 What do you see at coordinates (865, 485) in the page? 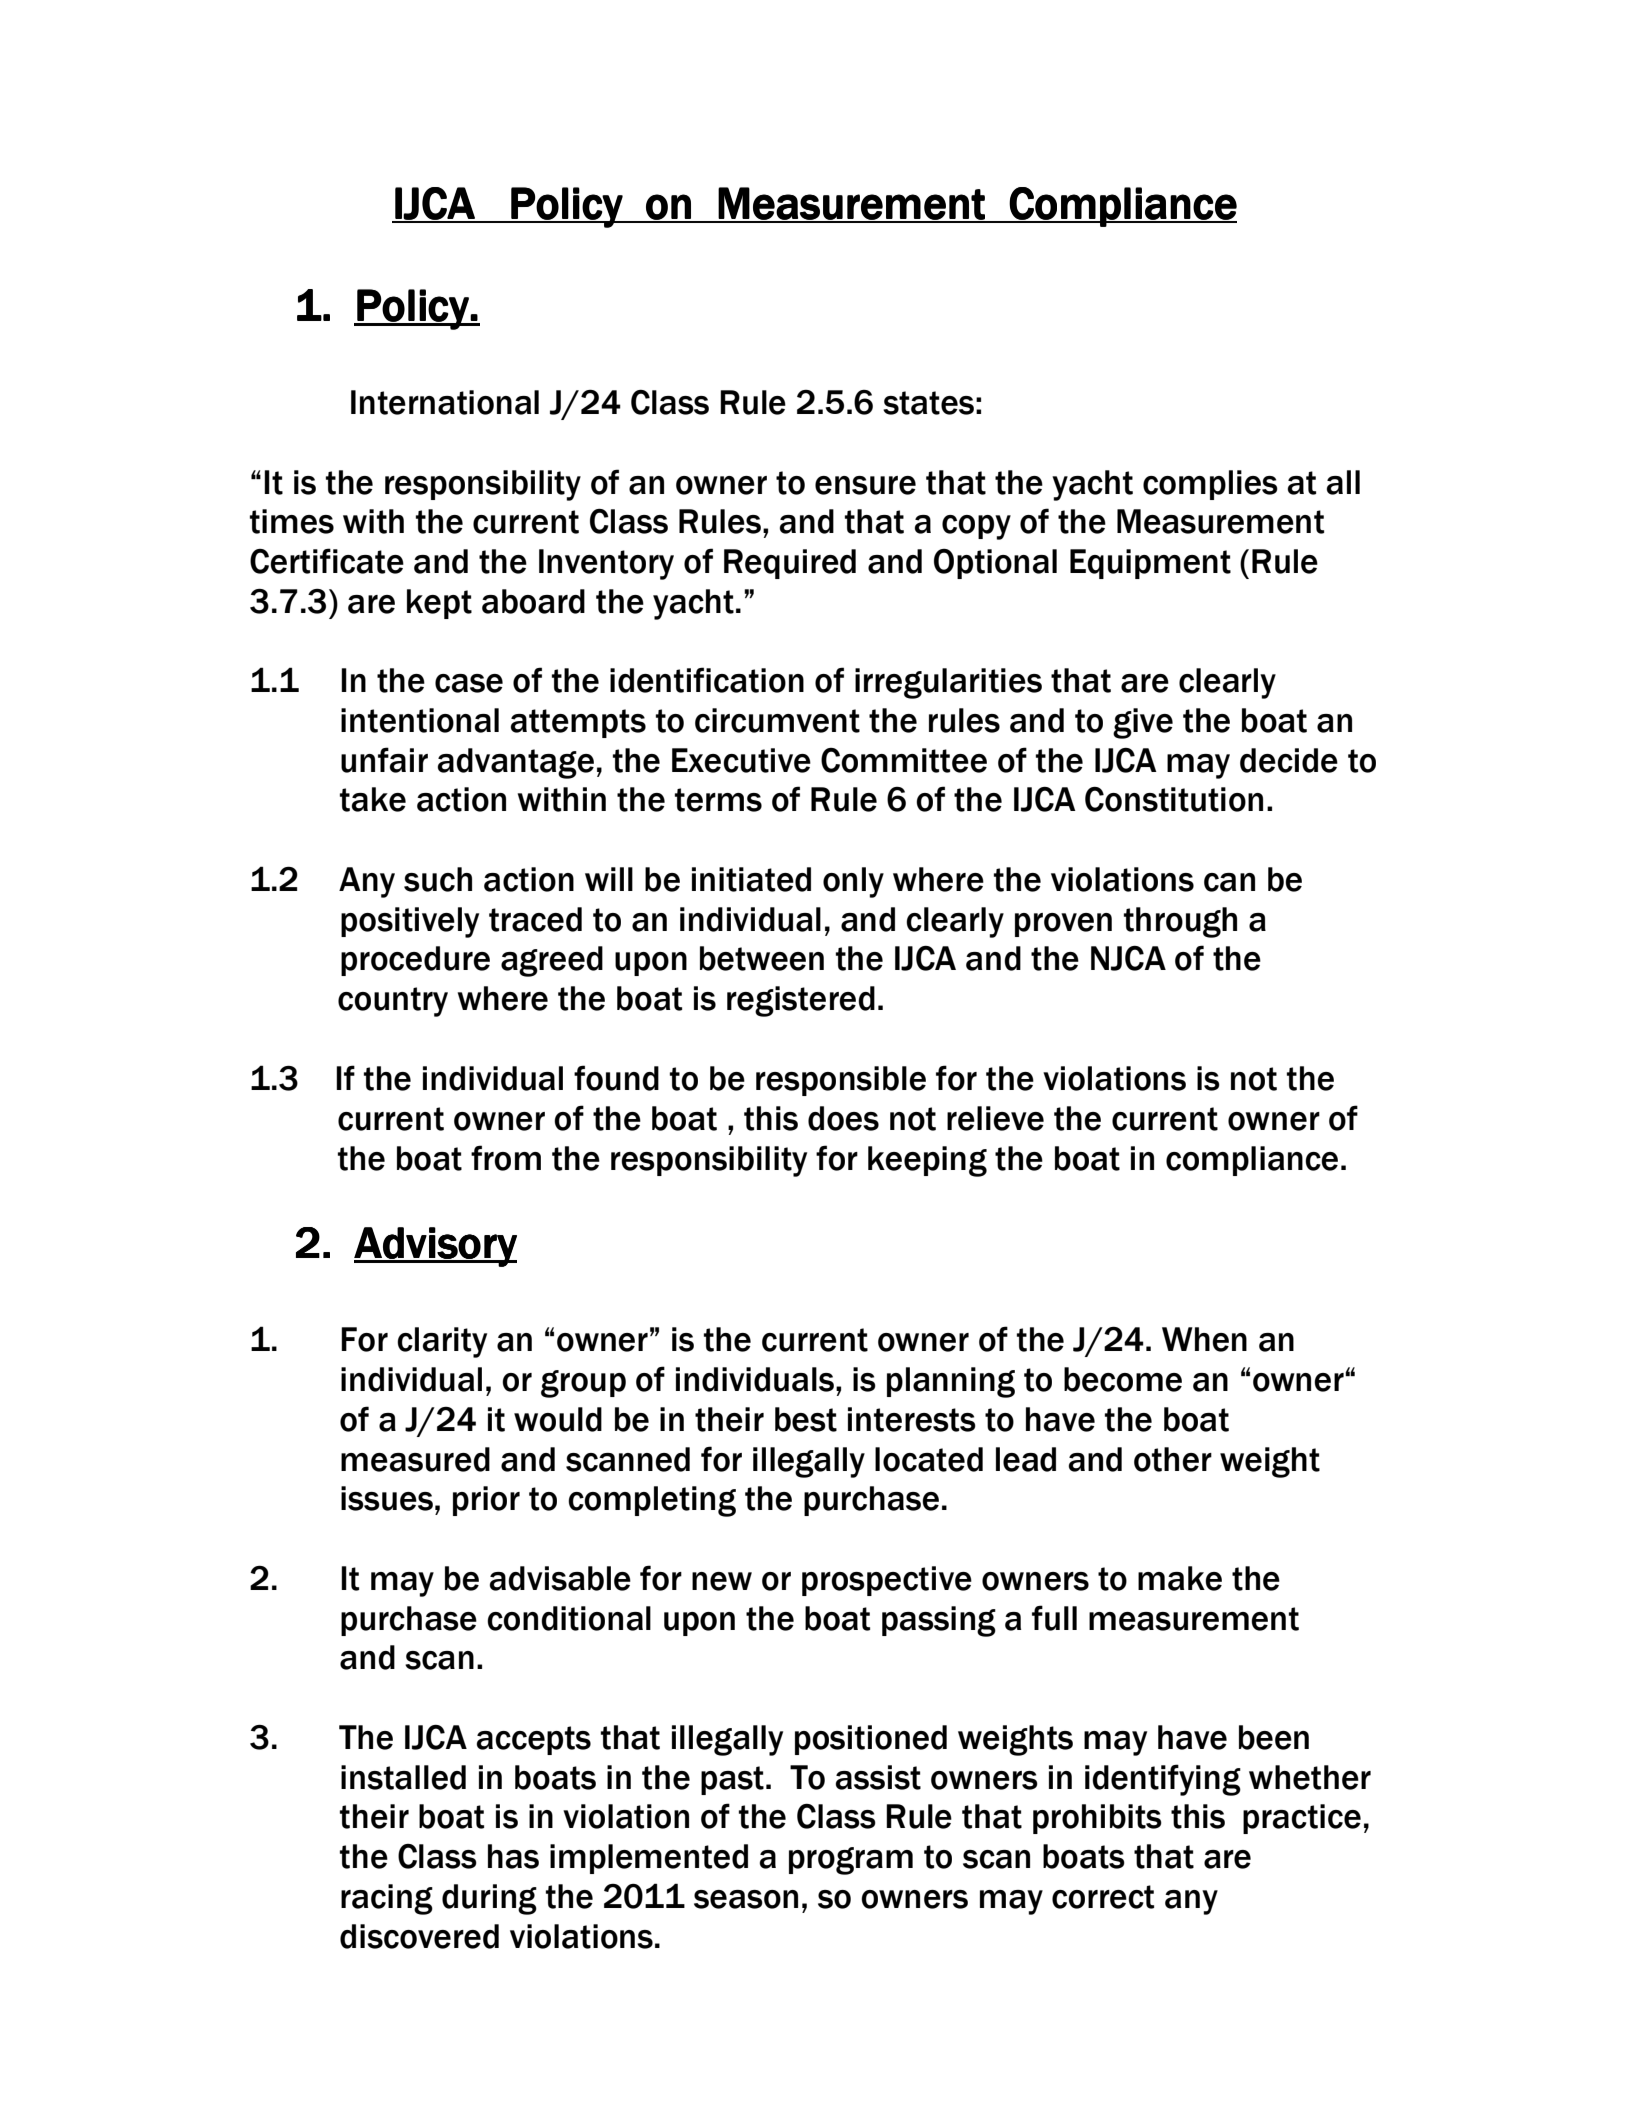
I see `ensure` at bounding box center [865, 485].
